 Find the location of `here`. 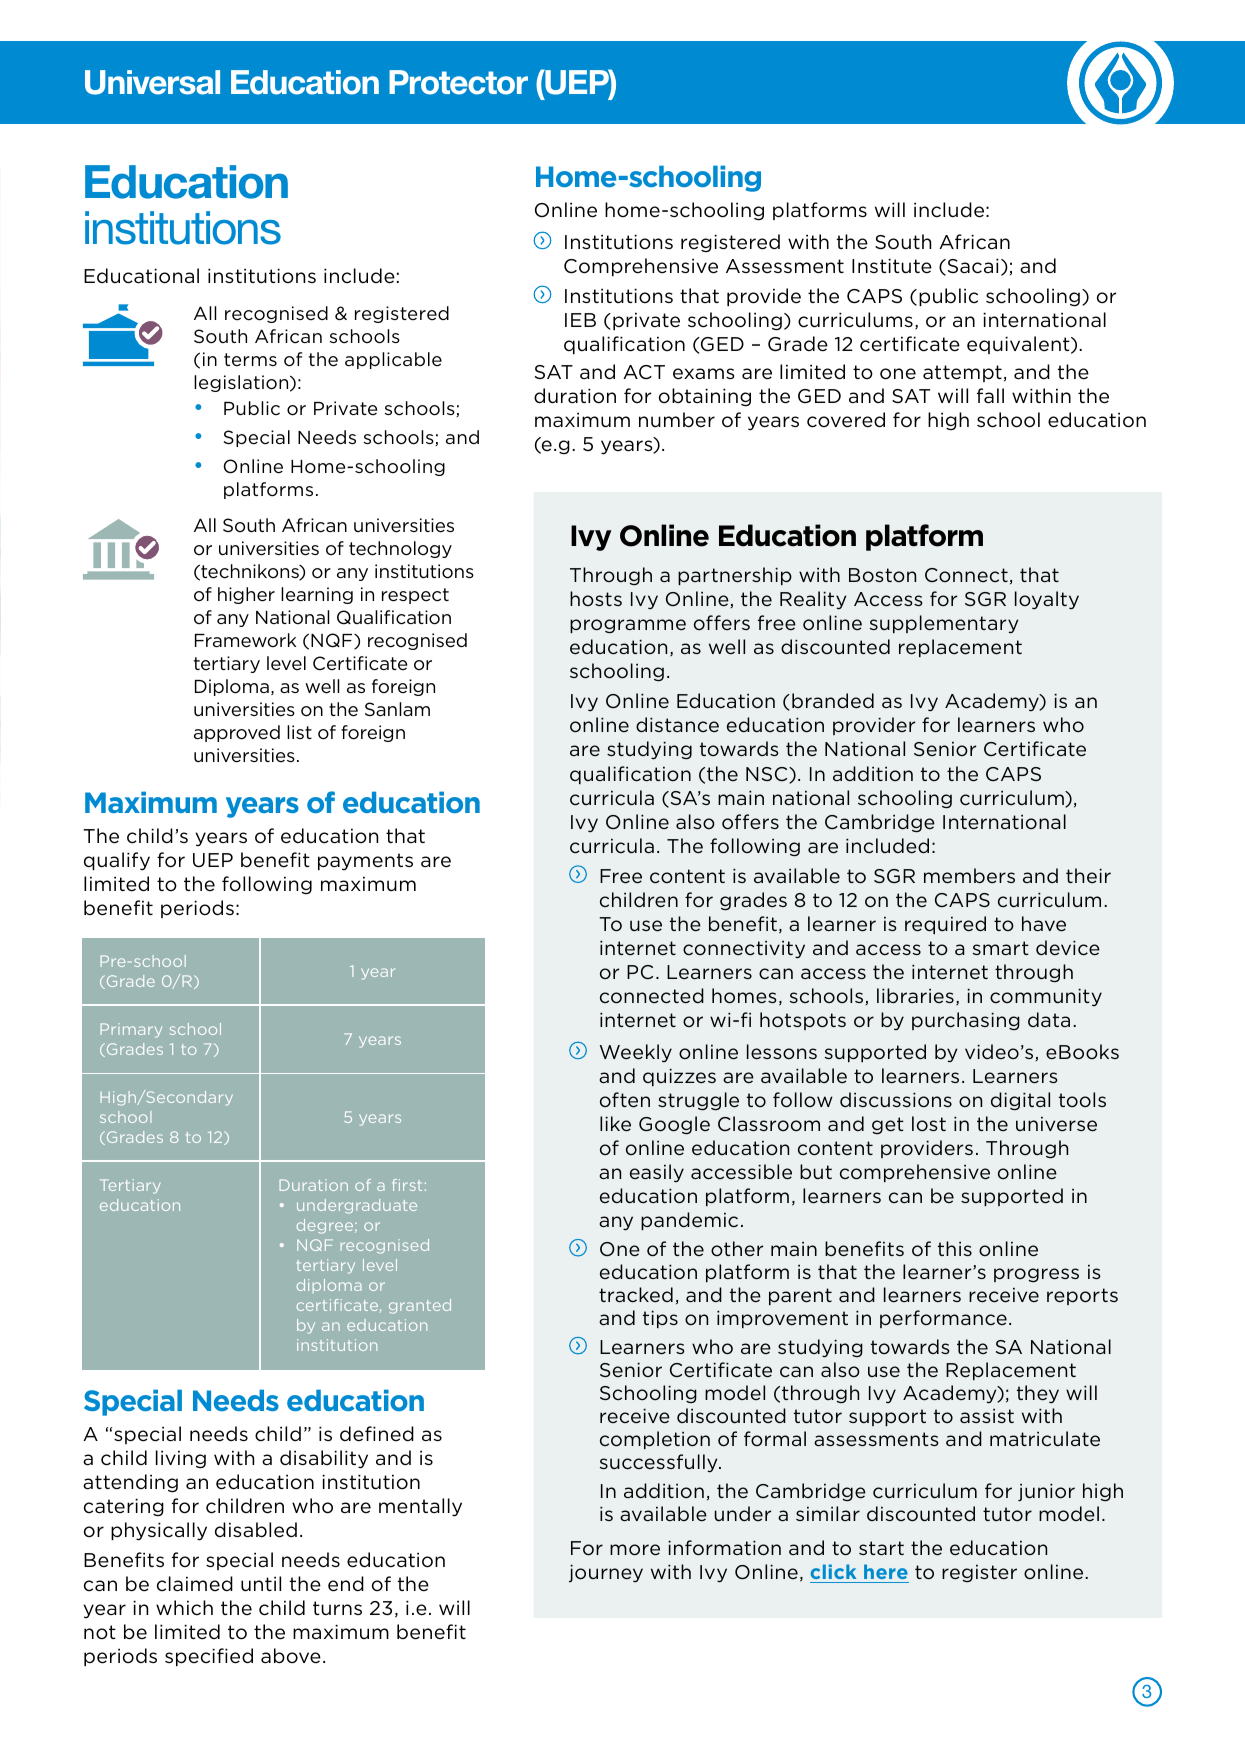

here is located at coordinates (886, 1571).
